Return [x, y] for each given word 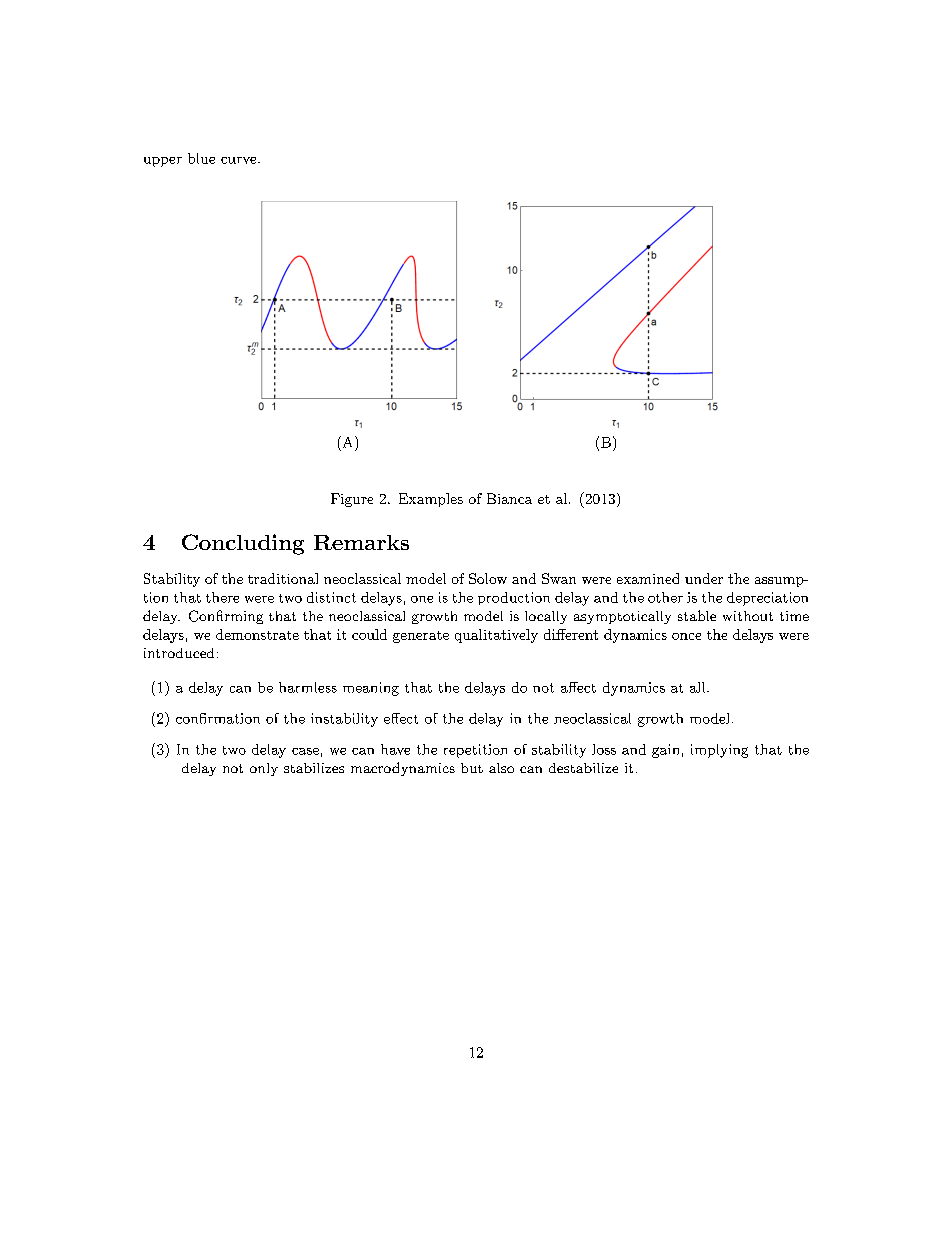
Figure [352, 500]
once [686, 636]
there [222, 597]
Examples [431, 500]
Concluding [243, 544]
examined [648, 578]
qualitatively [496, 636]
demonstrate [257, 634]
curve [240, 160]
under [704, 578]
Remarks [361, 542]
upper [163, 162]
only [264, 769]
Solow [488, 578]
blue [201, 158]
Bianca [509, 498]
